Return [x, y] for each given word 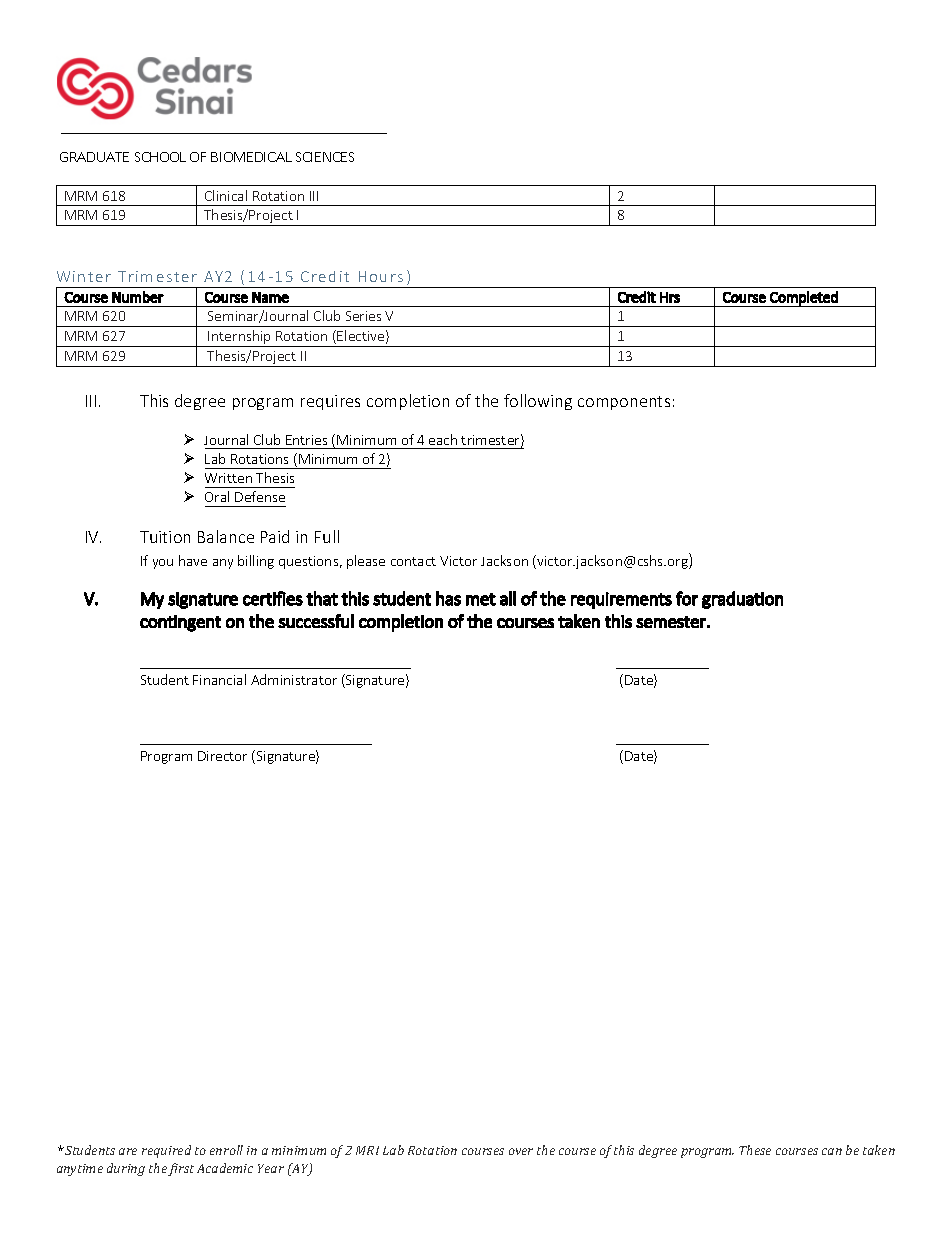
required [166, 1151]
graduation [742, 600]
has [448, 598]
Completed [804, 299]
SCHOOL [160, 157]
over [521, 1151]
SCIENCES [325, 157]
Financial [219, 679]
